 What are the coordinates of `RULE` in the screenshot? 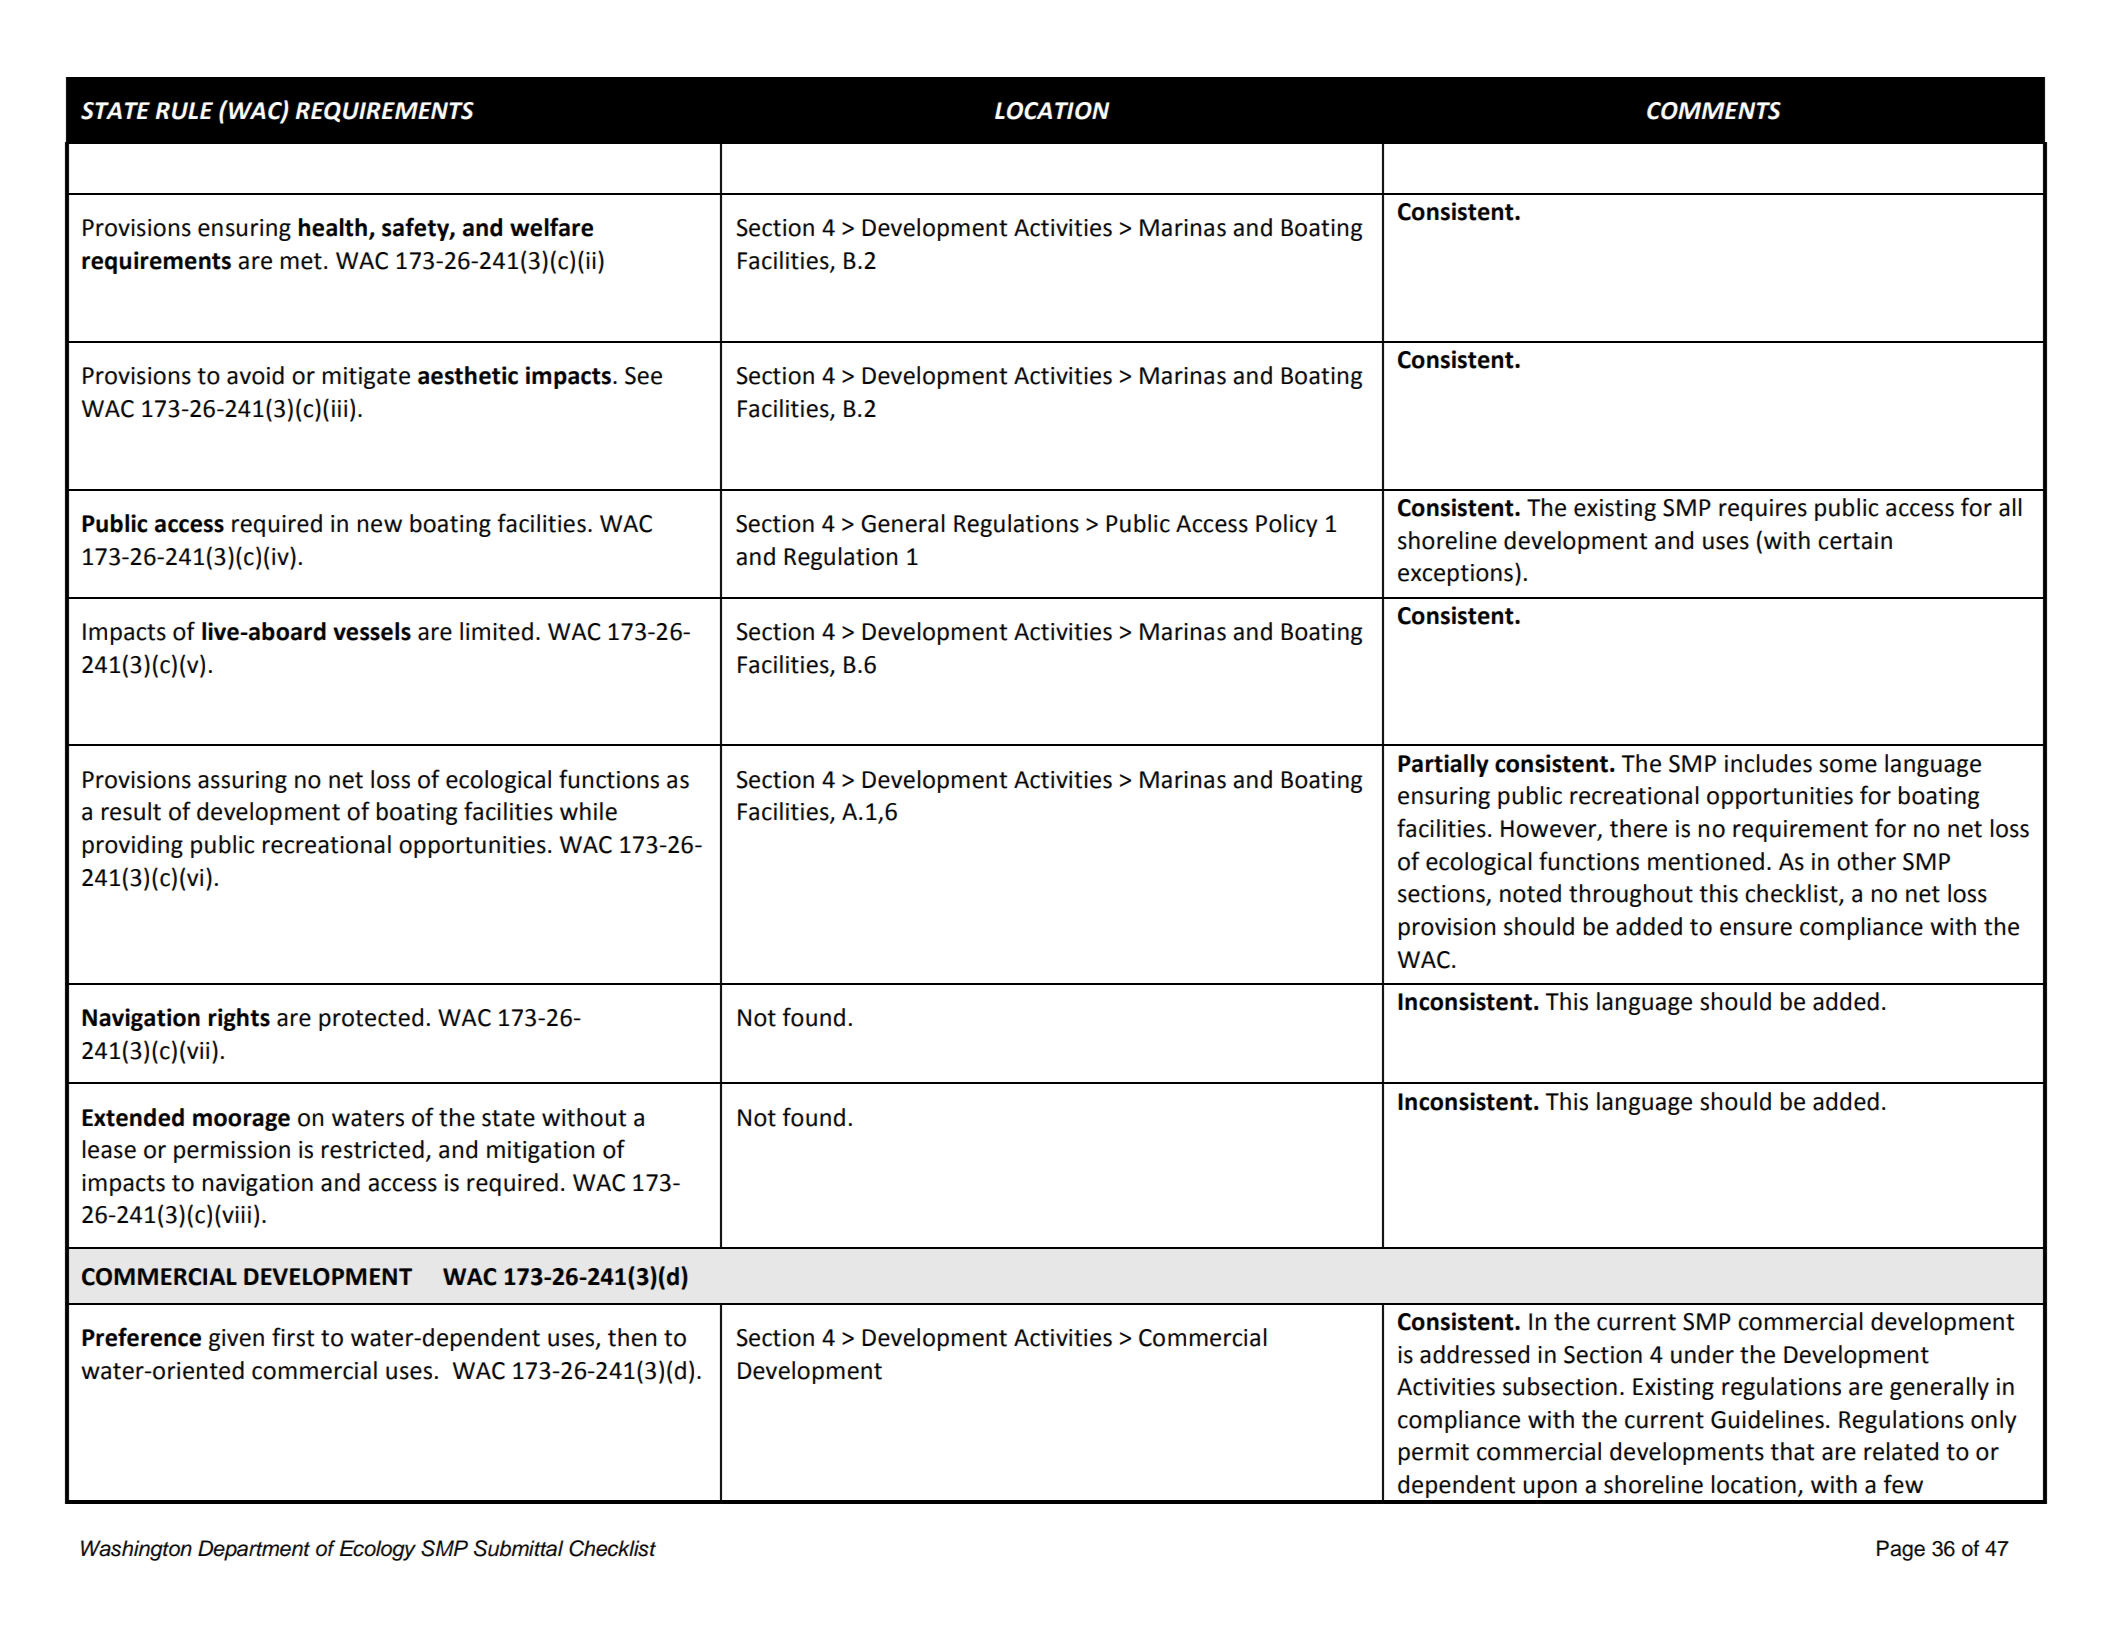 It's located at (184, 111).
